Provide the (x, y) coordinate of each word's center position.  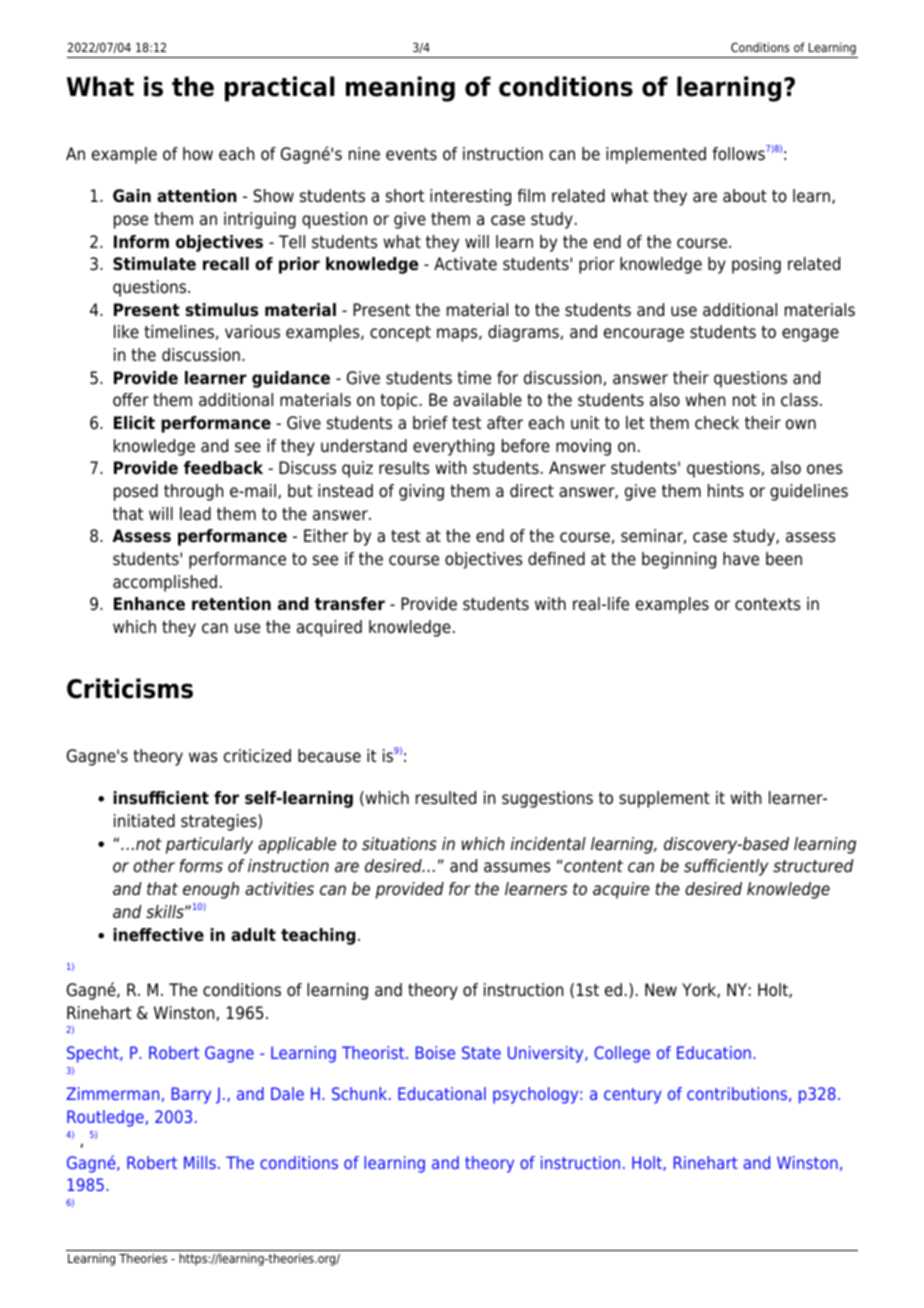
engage (810, 335)
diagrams (524, 333)
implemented (656, 155)
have (741, 559)
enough (211, 890)
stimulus (222, 310)
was (203, 757)
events (411, 154)
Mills (200, 1162)
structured (813, 866)
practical (280, 89)
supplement (664, 799)
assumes (517, 867)
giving (421, 492)
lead (195, 514)
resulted (446, 798)
